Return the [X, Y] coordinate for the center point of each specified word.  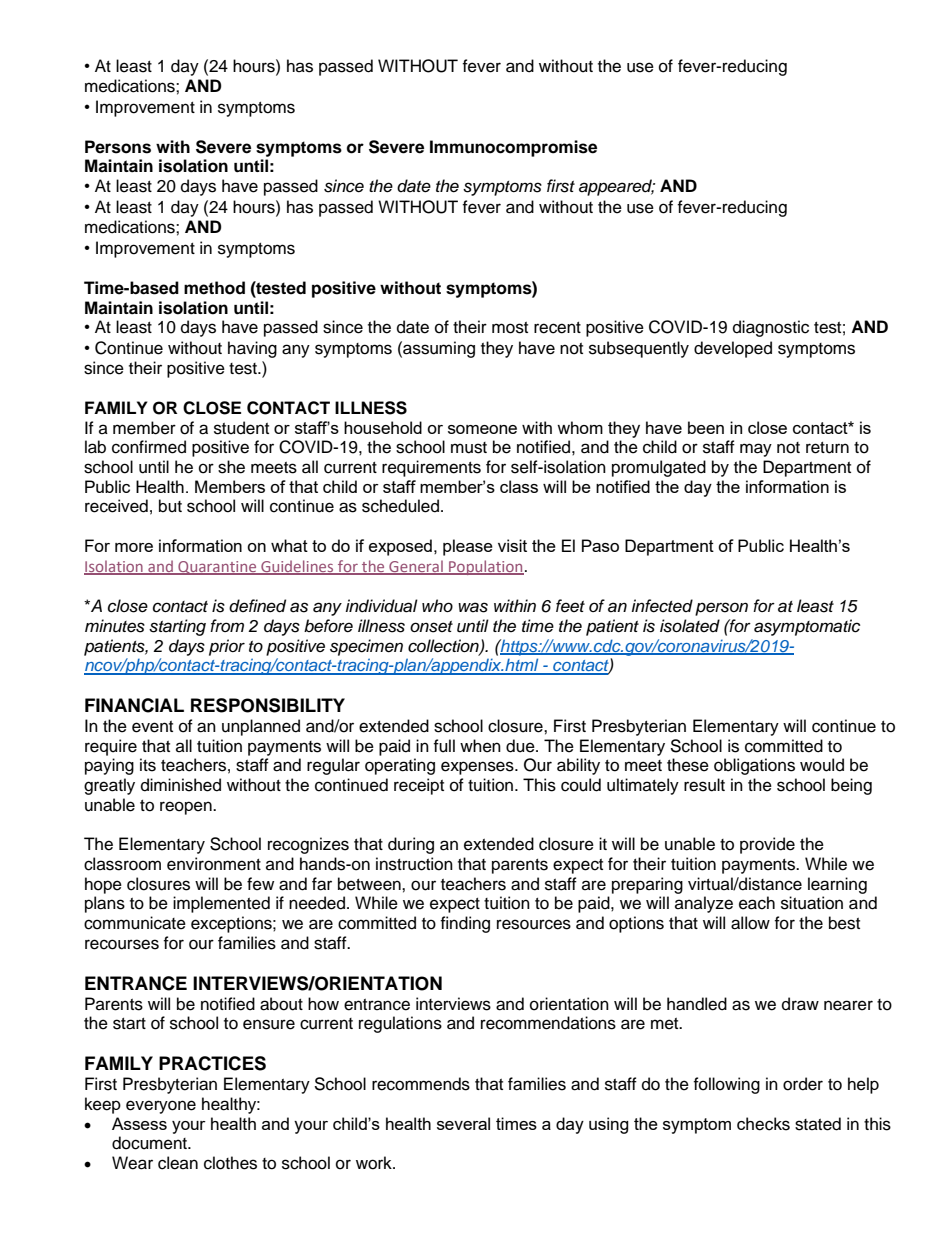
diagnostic [771, 328]
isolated [690, 626]
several [463, 1123]
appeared [617, 187]
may [756, 450]
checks [763, 1124]
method [214, 288]
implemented [221, 904]
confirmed [149, 447]
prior [227, 647]
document [151, 1143]
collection [444, 646]
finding [465, 924]
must [469, 448]
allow [750, 923]
